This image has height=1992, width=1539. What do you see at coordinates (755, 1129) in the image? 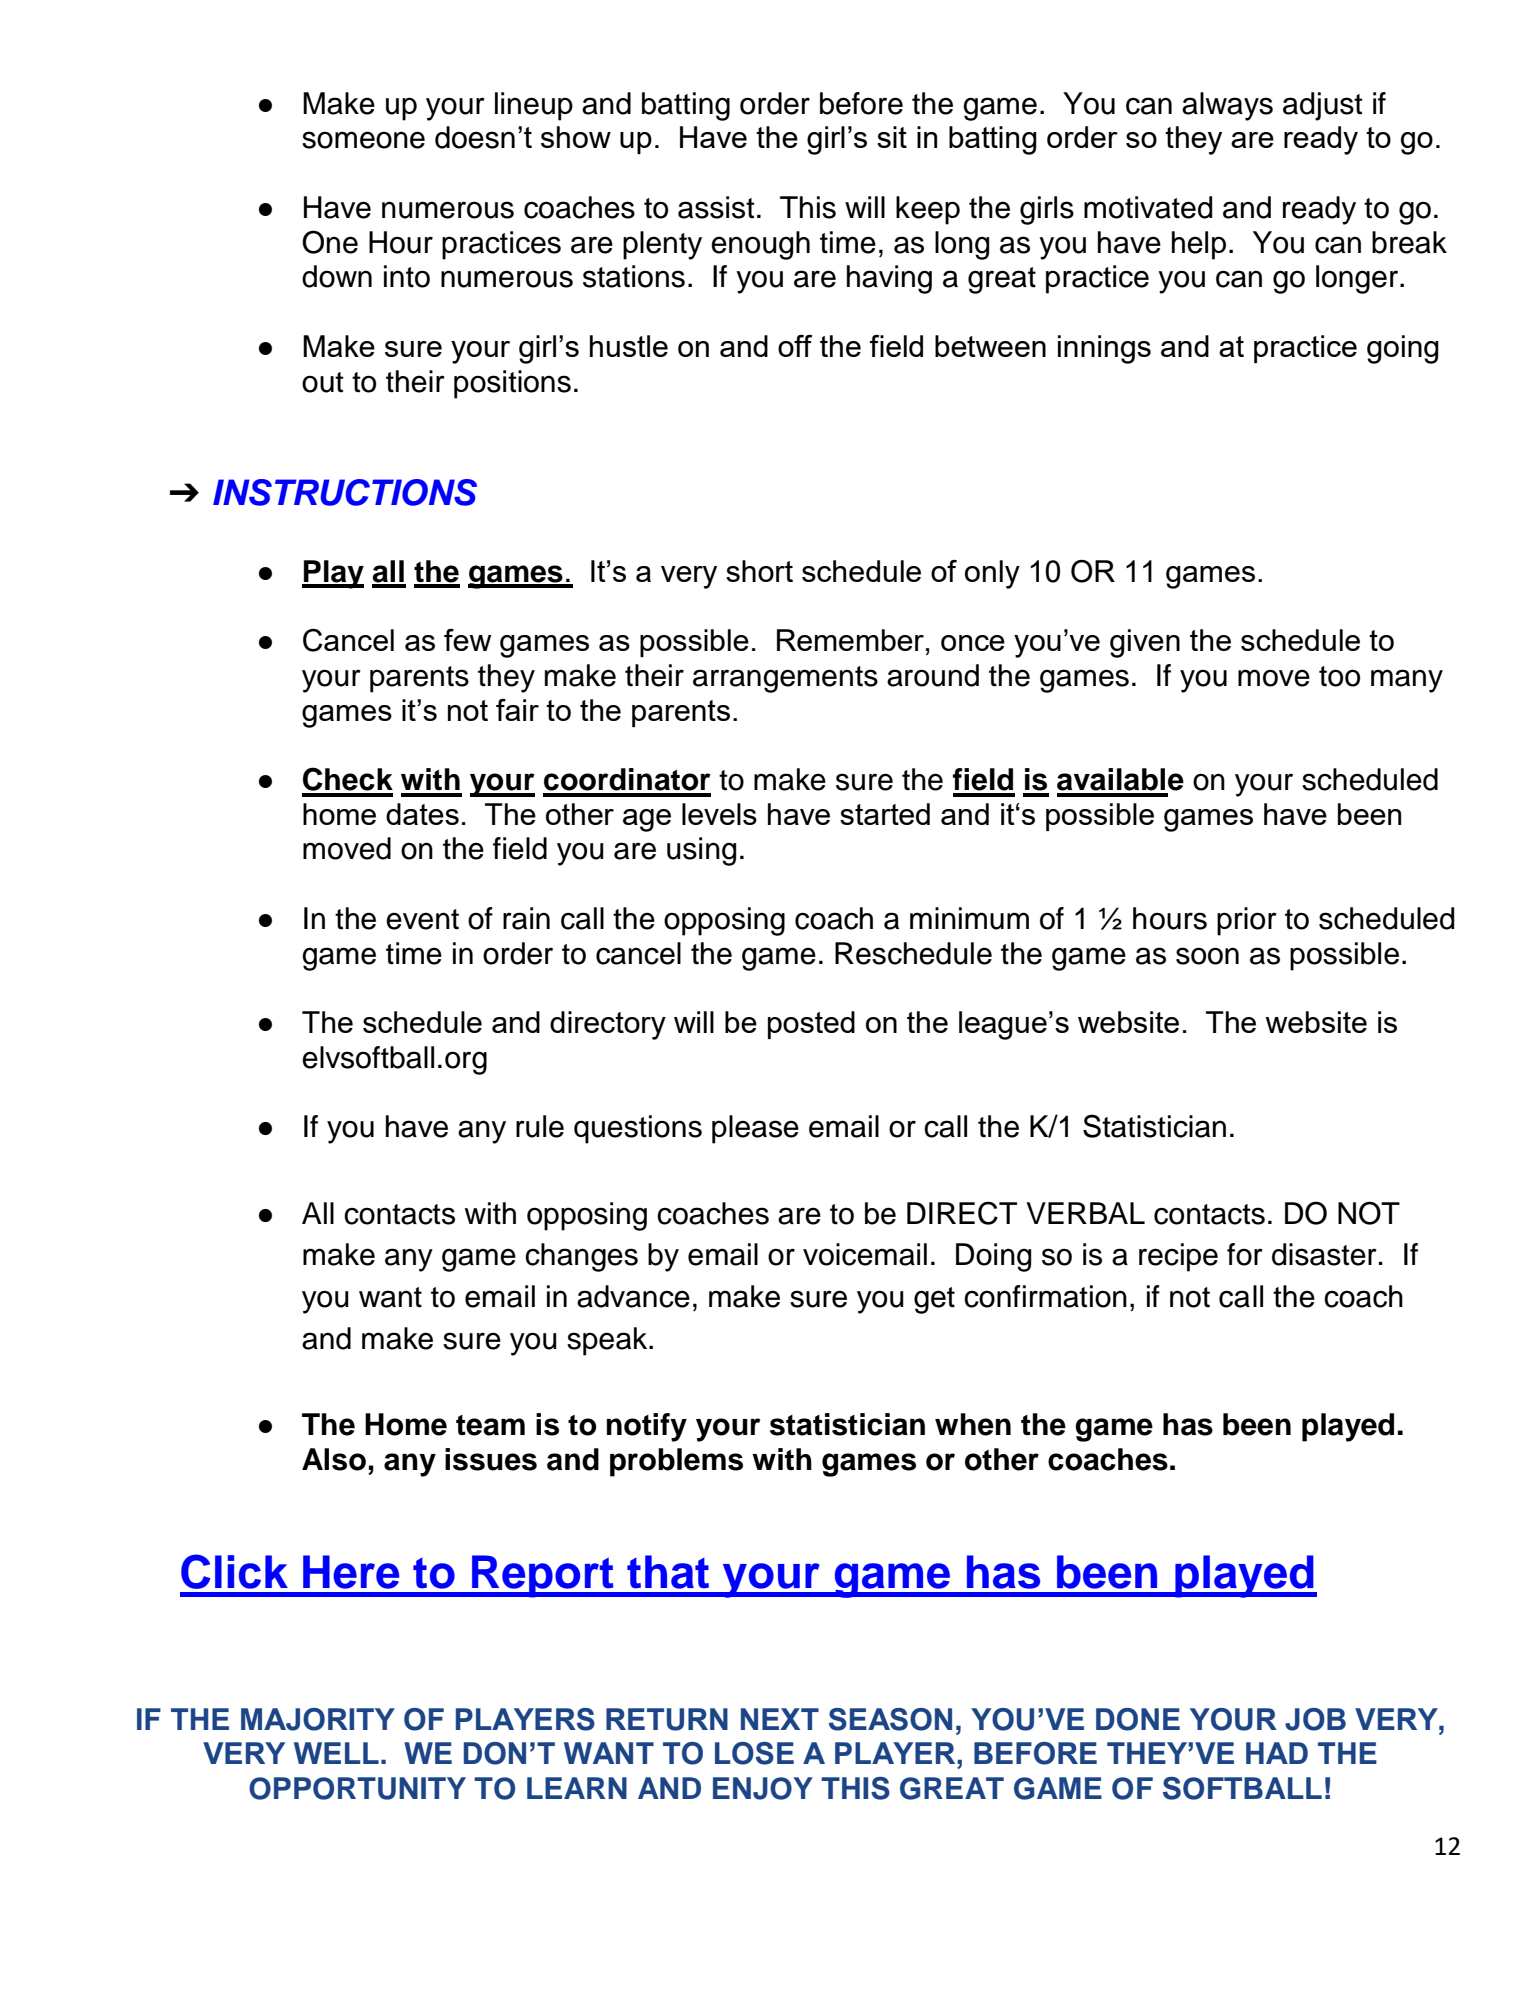
I see `please` at bounding box center [755, 1129].
